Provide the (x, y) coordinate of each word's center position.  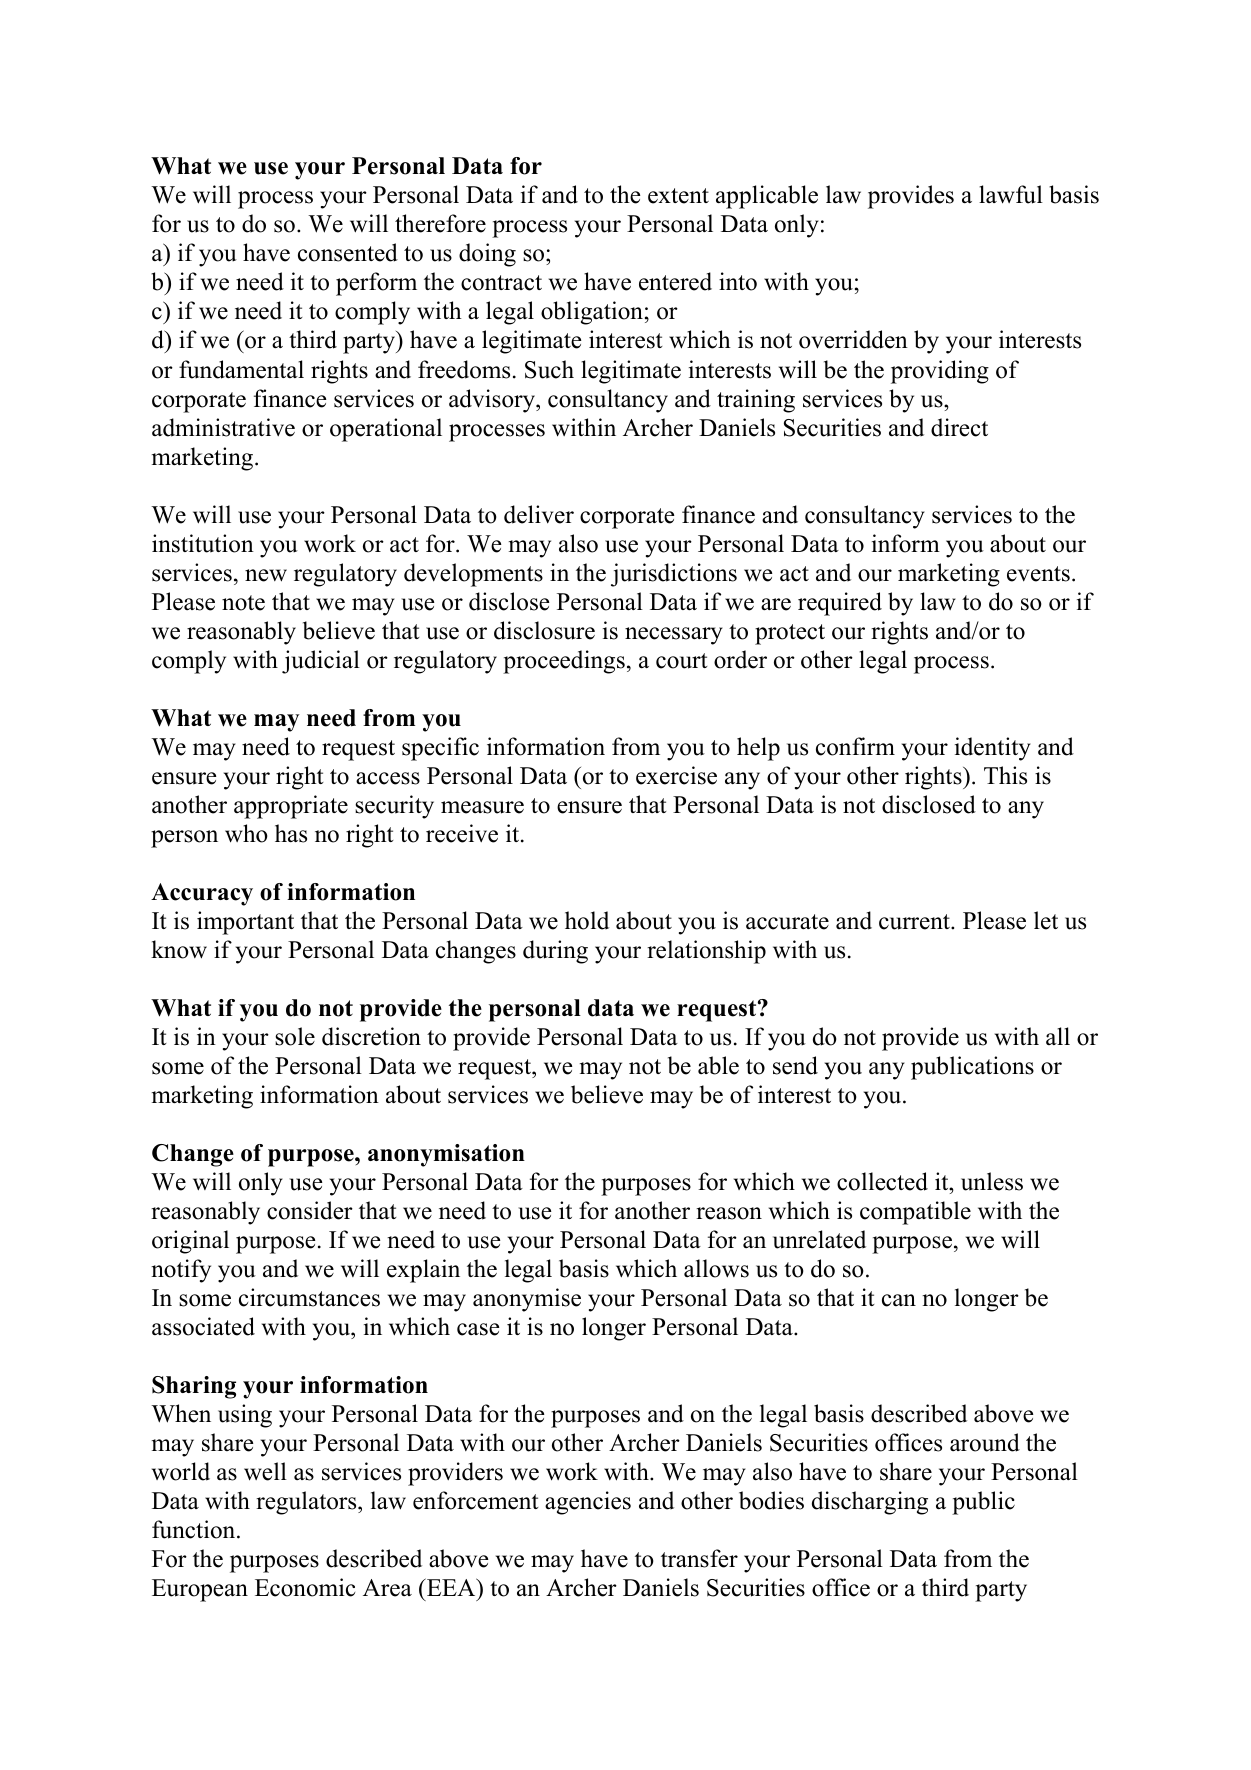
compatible (915, 1213)
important (245, 923)
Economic (305, 1587)
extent (678, 196)
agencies (588, 1503)
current (915, 922)
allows (716, 1268)
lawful (1011, 194)
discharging (870, 1503)
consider (310, 1210)
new (266, 575)
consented (348, 252)
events (1038, 574)
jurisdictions (674, 575)
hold (587, 920)
